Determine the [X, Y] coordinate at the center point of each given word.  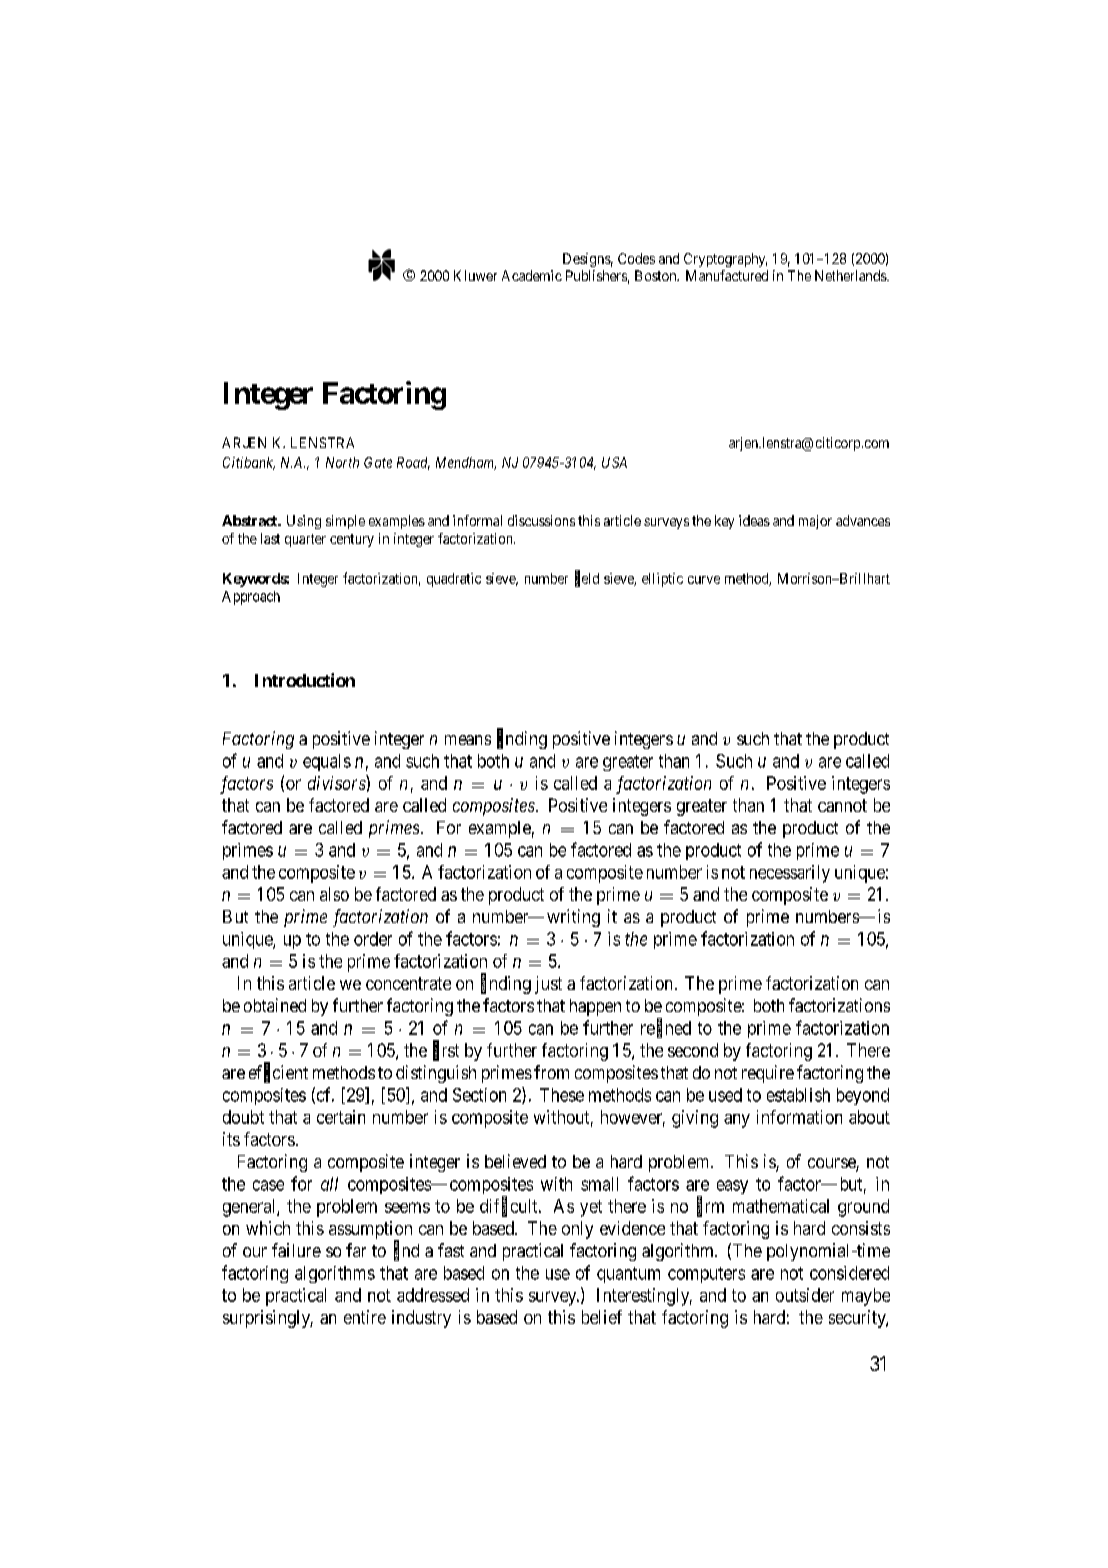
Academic [532, 275]
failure [296, 1250]
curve [704, 580]
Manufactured [727, 275]
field [587, 578]
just [548, 985]
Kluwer [475, 275]
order [373, 939]
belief [602, 1317]
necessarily [790, 874]
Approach [251, 598]
